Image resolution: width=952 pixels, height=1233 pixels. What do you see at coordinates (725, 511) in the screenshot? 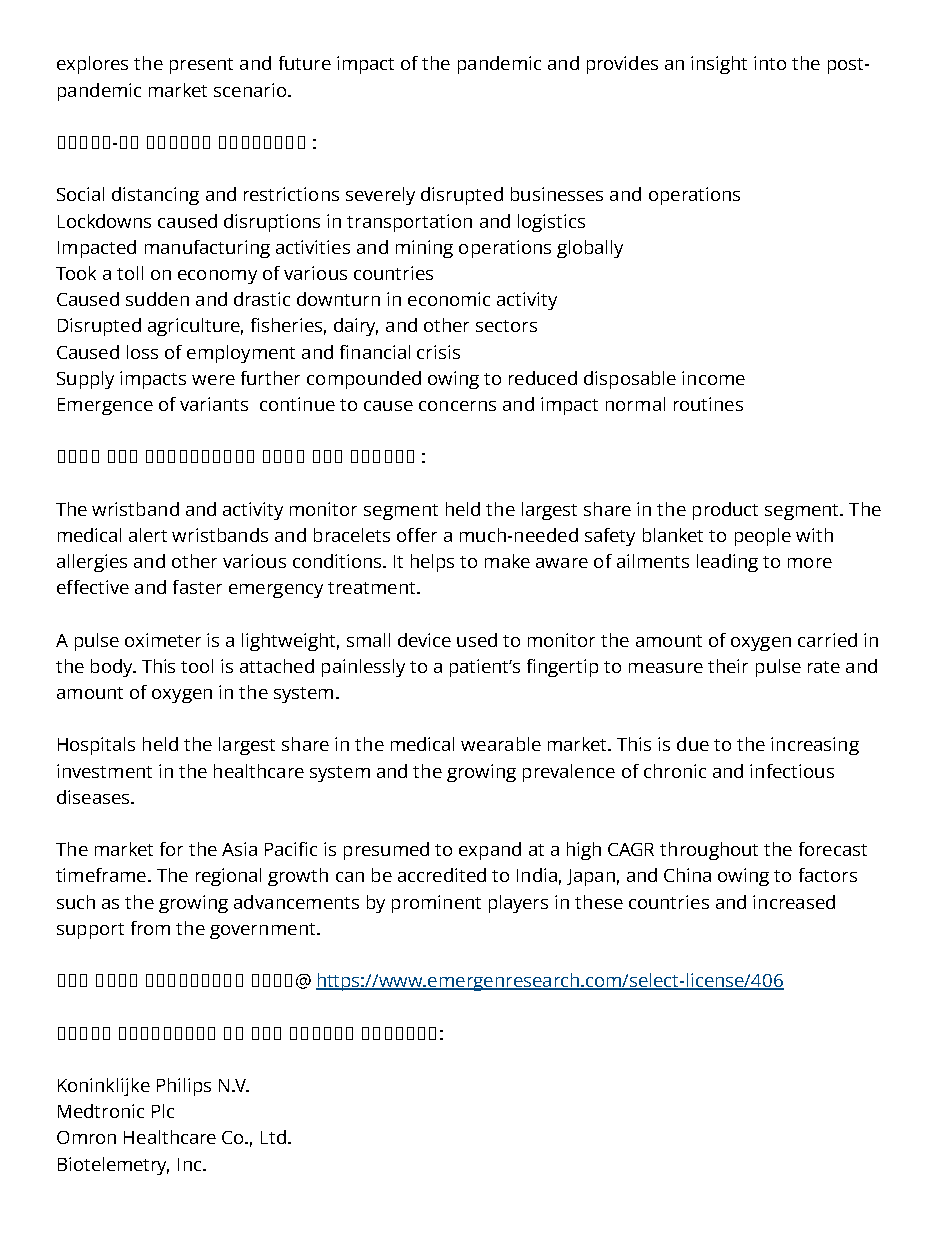
I see `product` at bounding box center [725, 511].
